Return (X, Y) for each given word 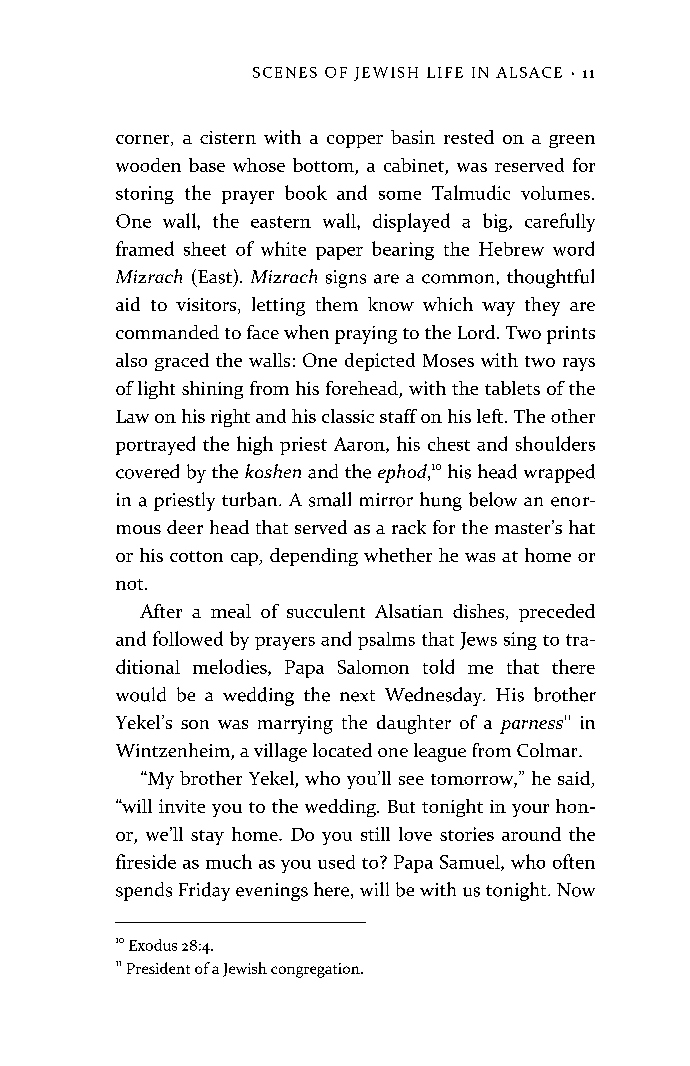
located (342, 750)
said (575, 779)
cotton (196, 556)
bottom (324, 166)
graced (182, 362)
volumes (555, 193)
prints (571, 335)
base (207, 165)
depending (314, 557)
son (195, 724)
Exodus (153, 945)
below (493, 499)
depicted (380, 362)
